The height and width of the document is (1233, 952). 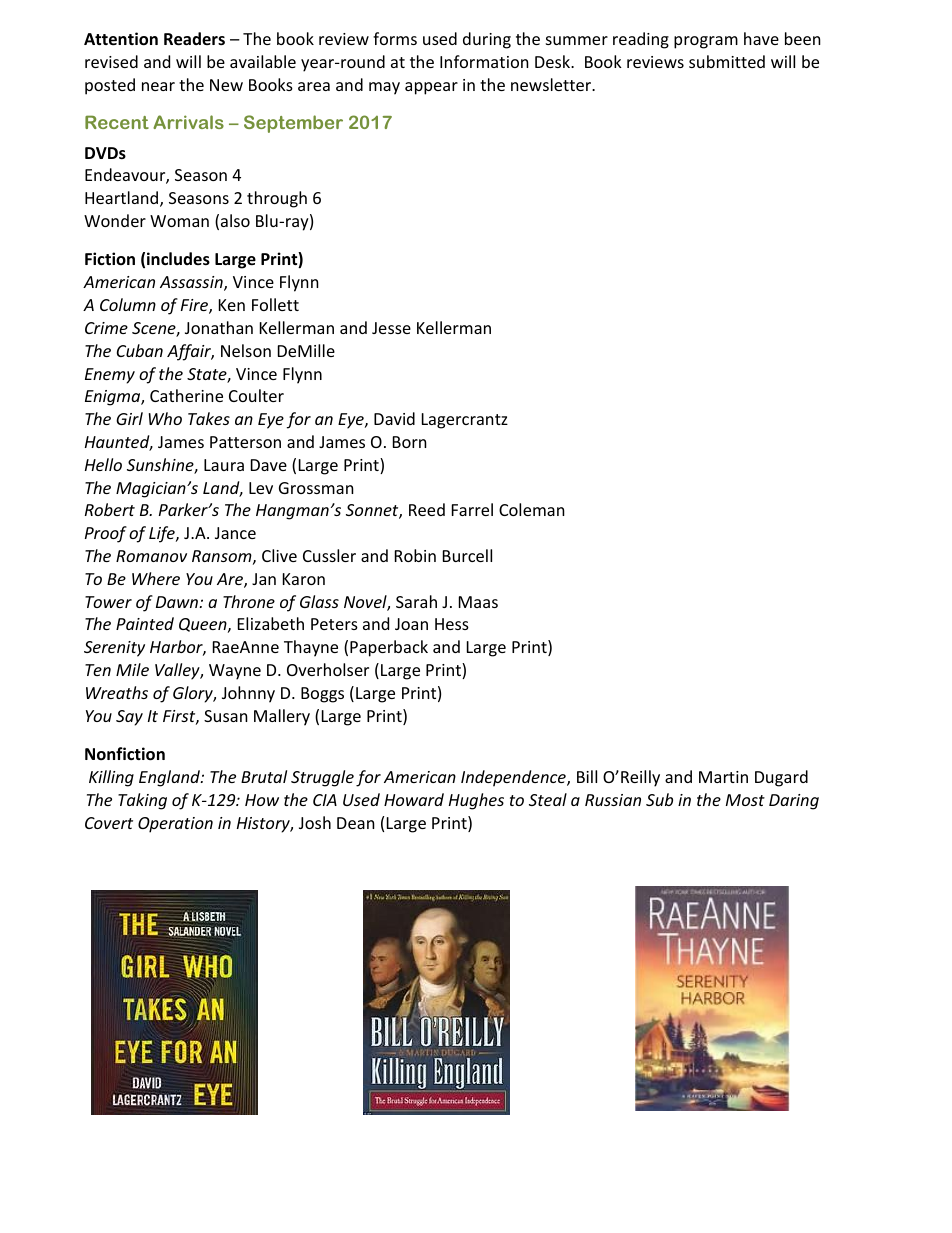 What do you see at coordinates (532, 509) in the document?
I see `Coleman` at bounding box center [532, 509].
